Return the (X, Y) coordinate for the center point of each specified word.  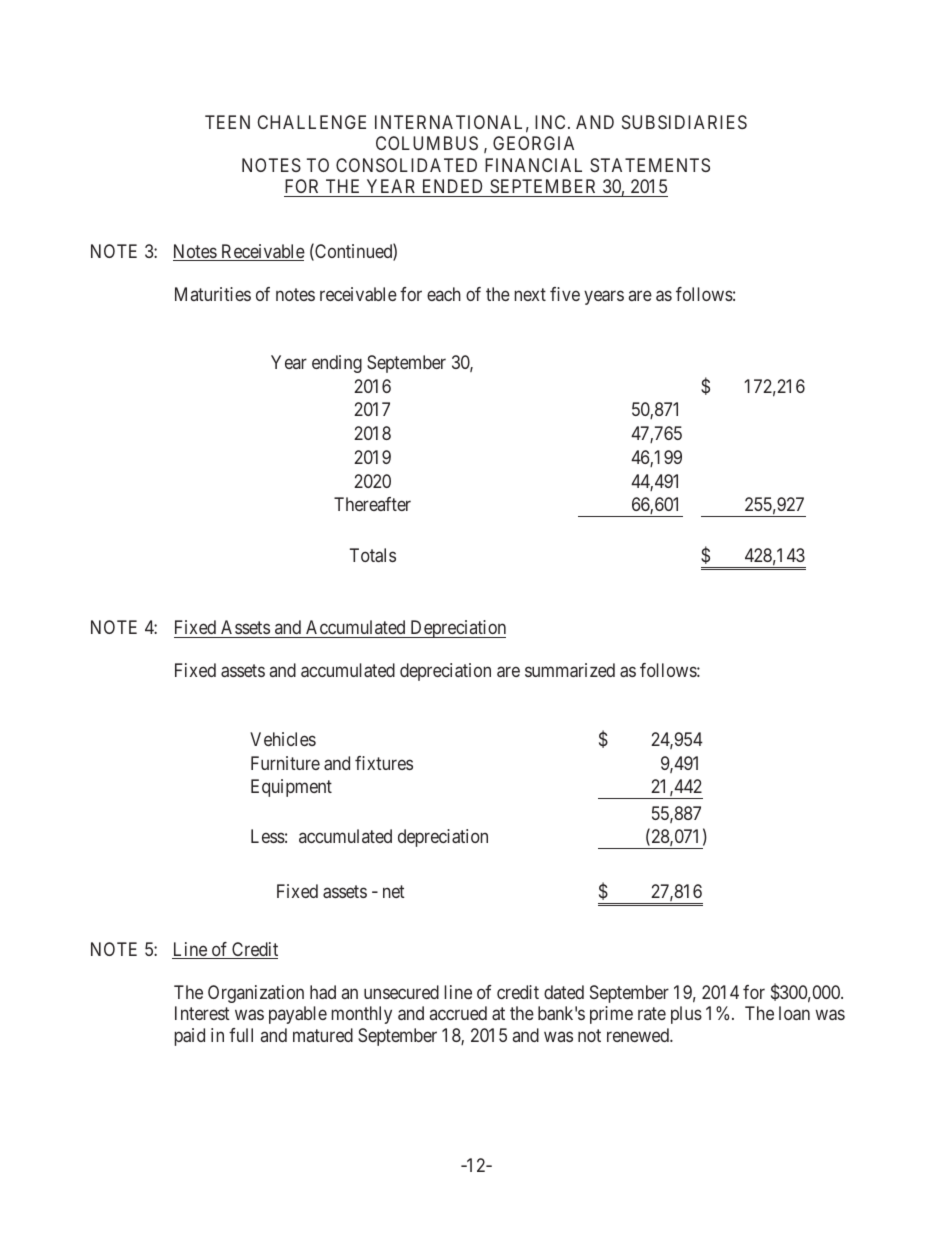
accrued (458, 1013)
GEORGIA (533, 143)
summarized (570, 670)
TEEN (227, 122)
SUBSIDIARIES (684, 122)
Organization (256, 994)
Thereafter (372, 504)
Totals (373, 555)
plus (686, 1015)
